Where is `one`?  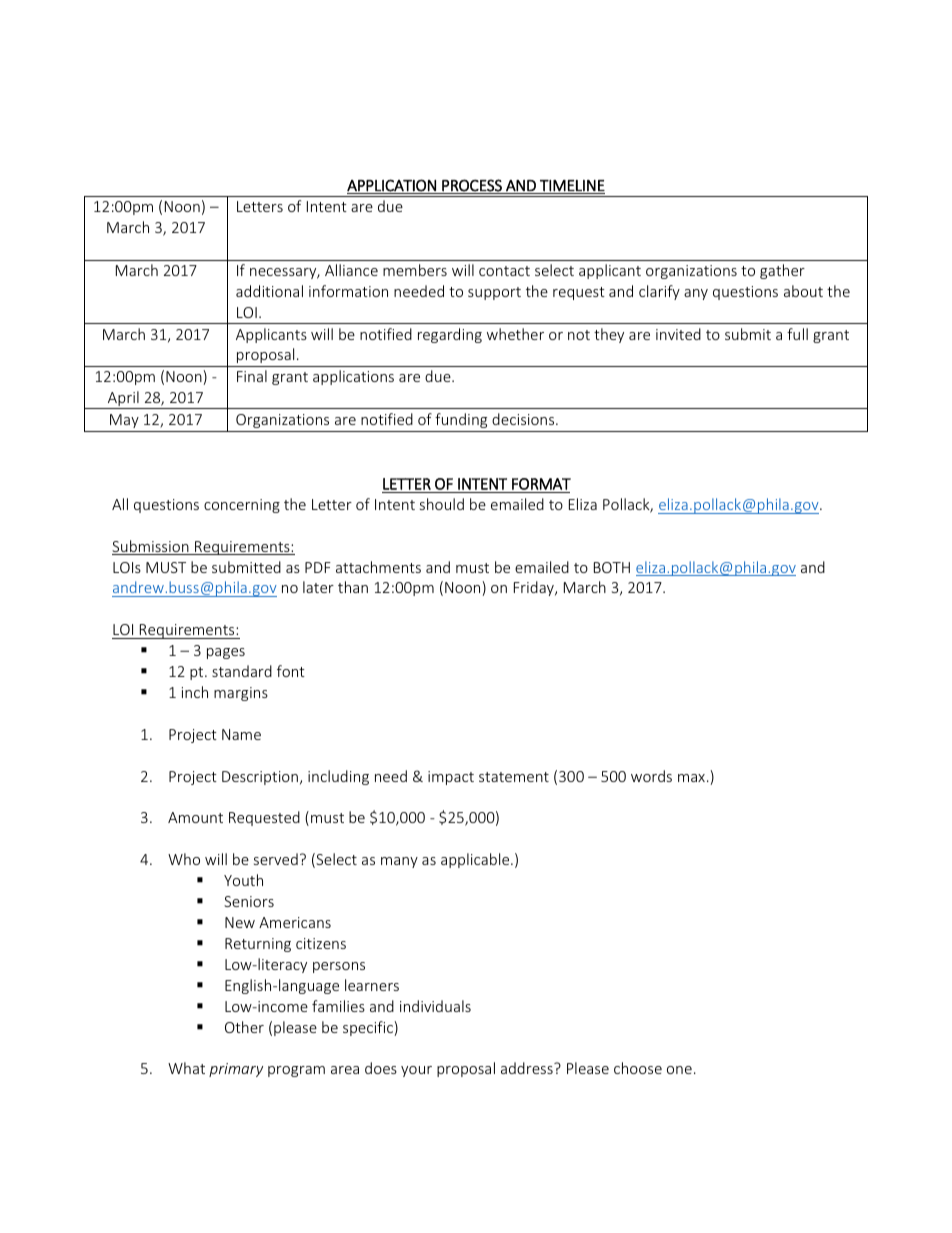
one is located at coordinates (679, 1070).
